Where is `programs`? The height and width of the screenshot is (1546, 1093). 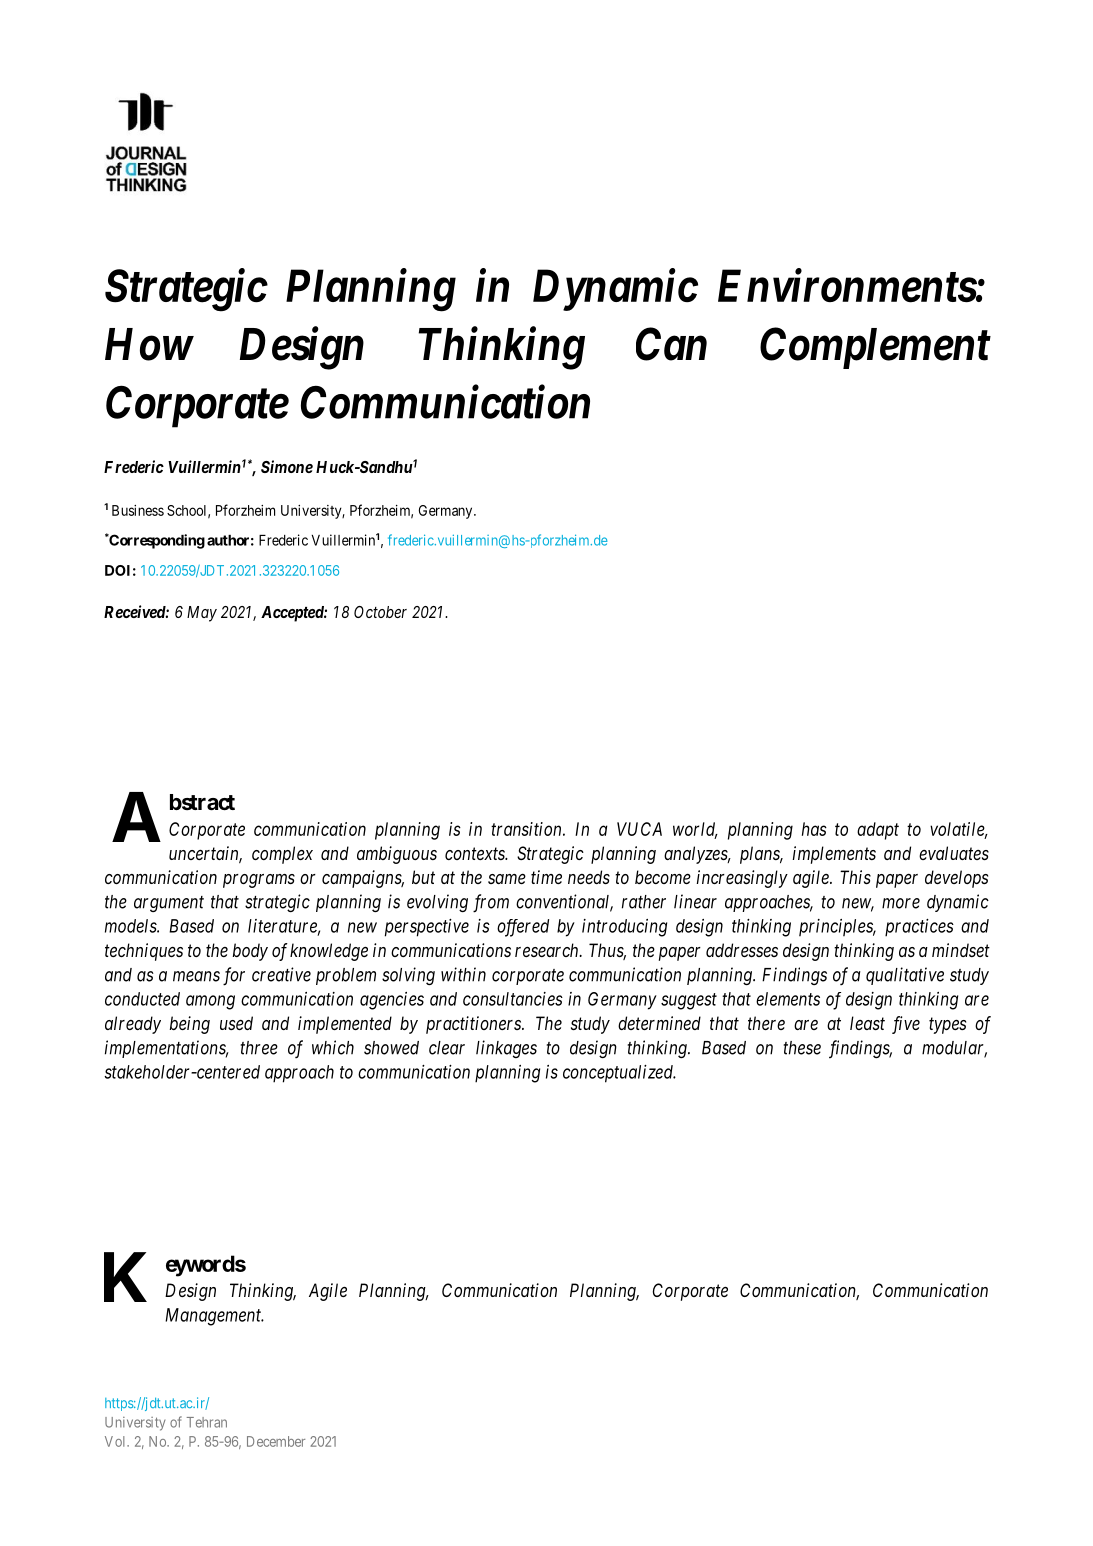
programs is located at coordinates (259, 881).
